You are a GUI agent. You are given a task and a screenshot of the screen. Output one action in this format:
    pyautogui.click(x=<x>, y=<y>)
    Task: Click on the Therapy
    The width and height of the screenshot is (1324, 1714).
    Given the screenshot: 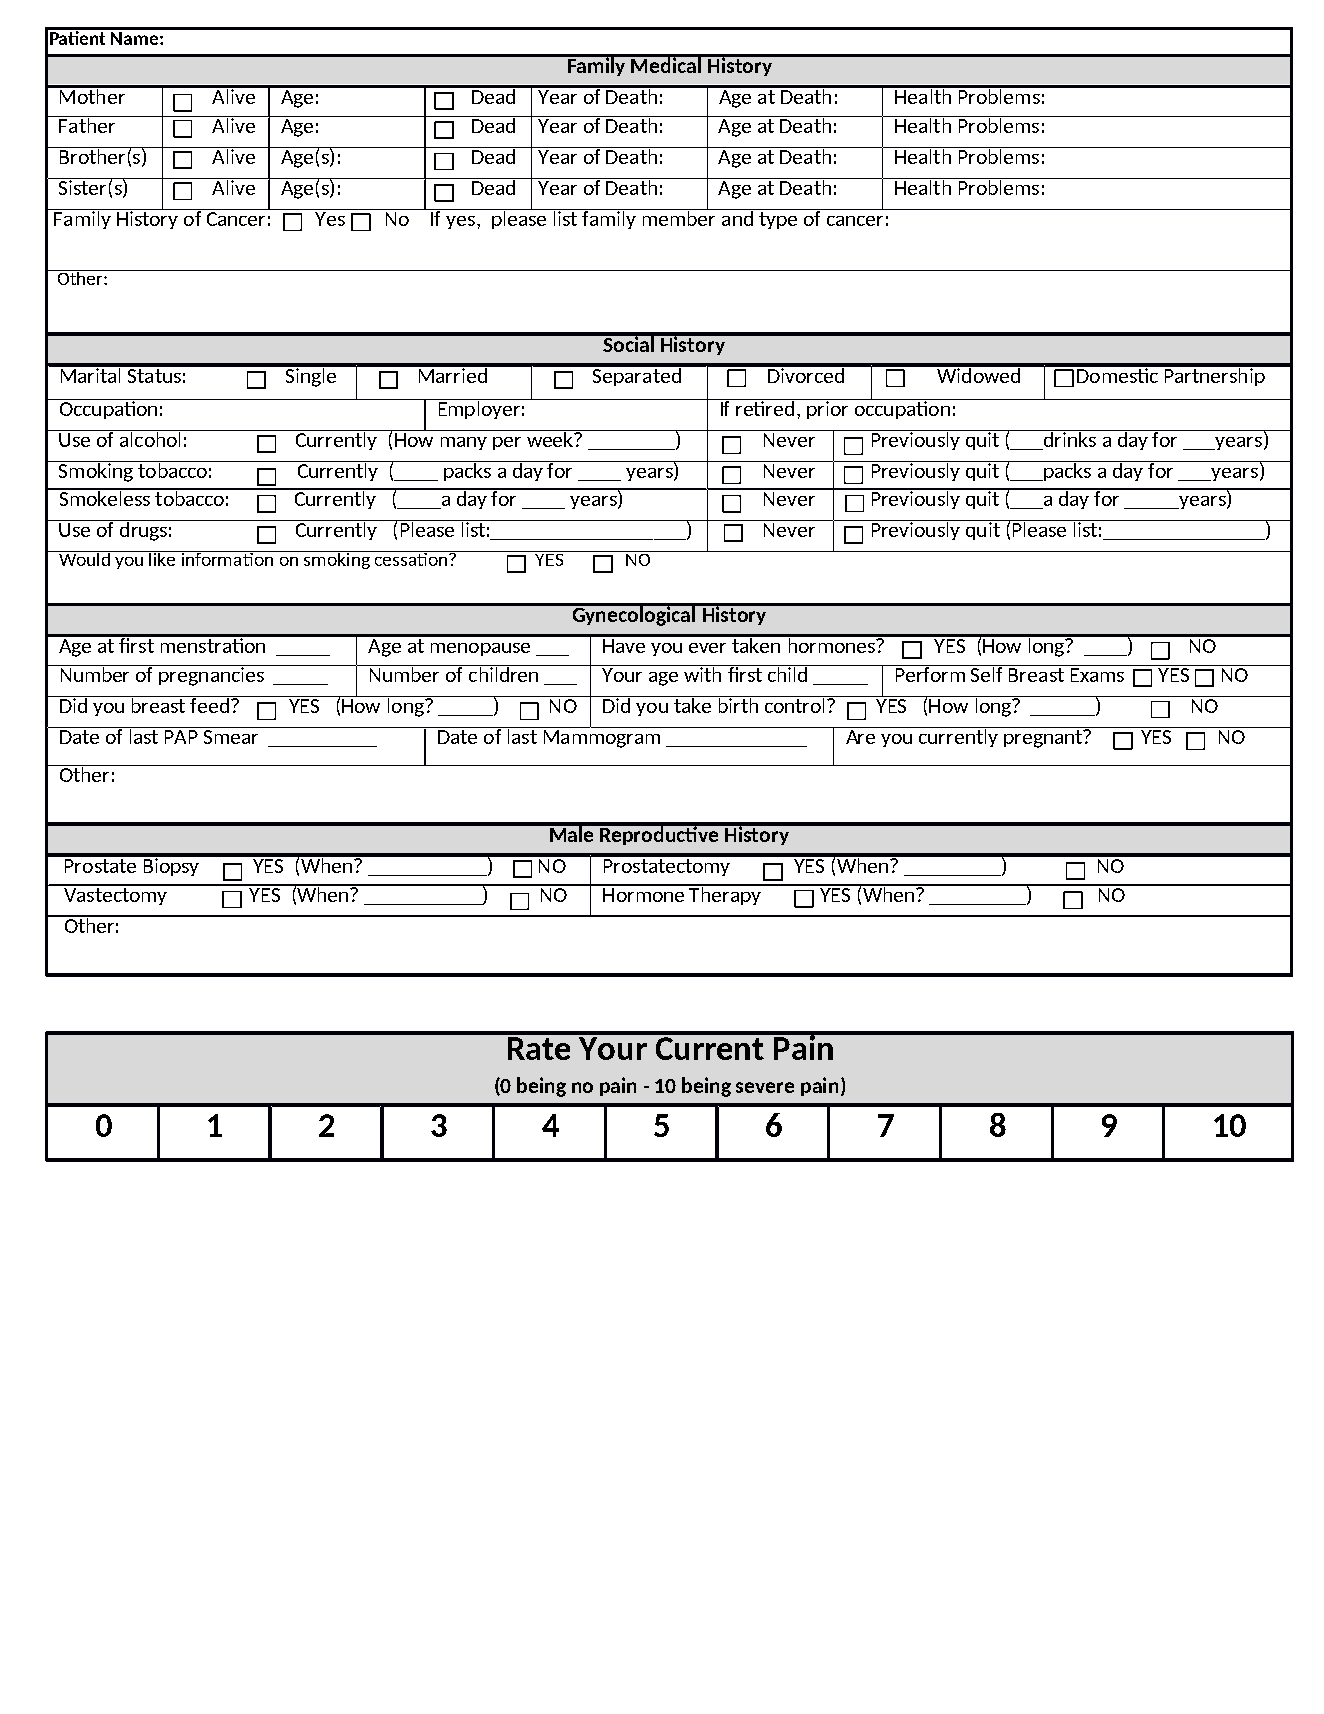 What is the action you would take?
    pyautogui.click(x=726, y=894)
